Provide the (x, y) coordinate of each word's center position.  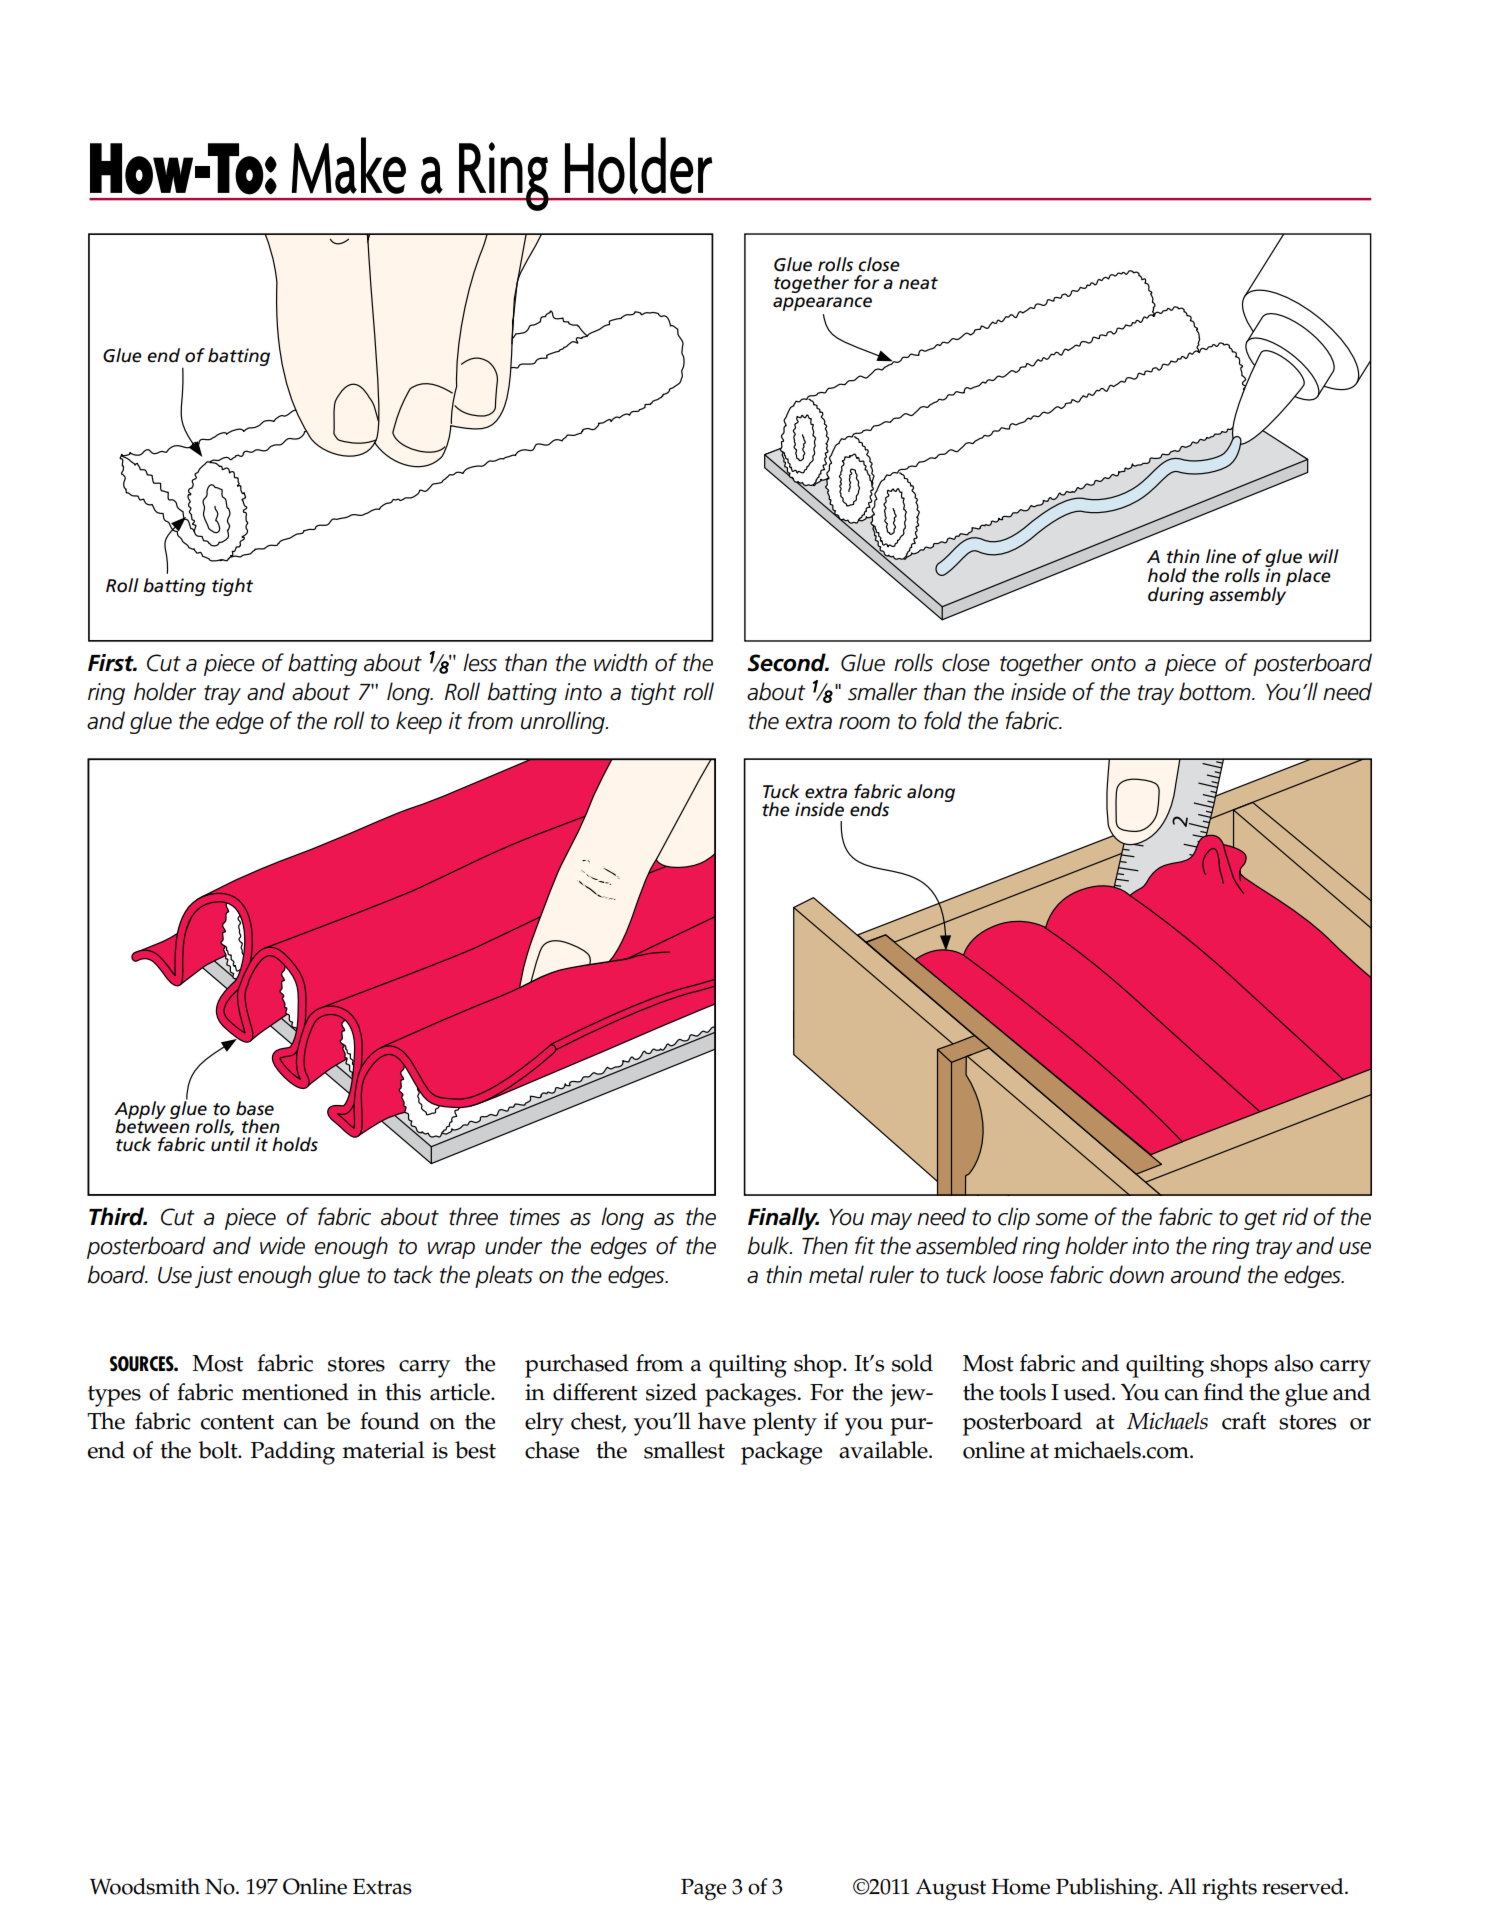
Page (704, 1889)
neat (918, 283)
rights (1229, 1889)
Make (348, 165)
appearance (822, 304)
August (950, 1889)
